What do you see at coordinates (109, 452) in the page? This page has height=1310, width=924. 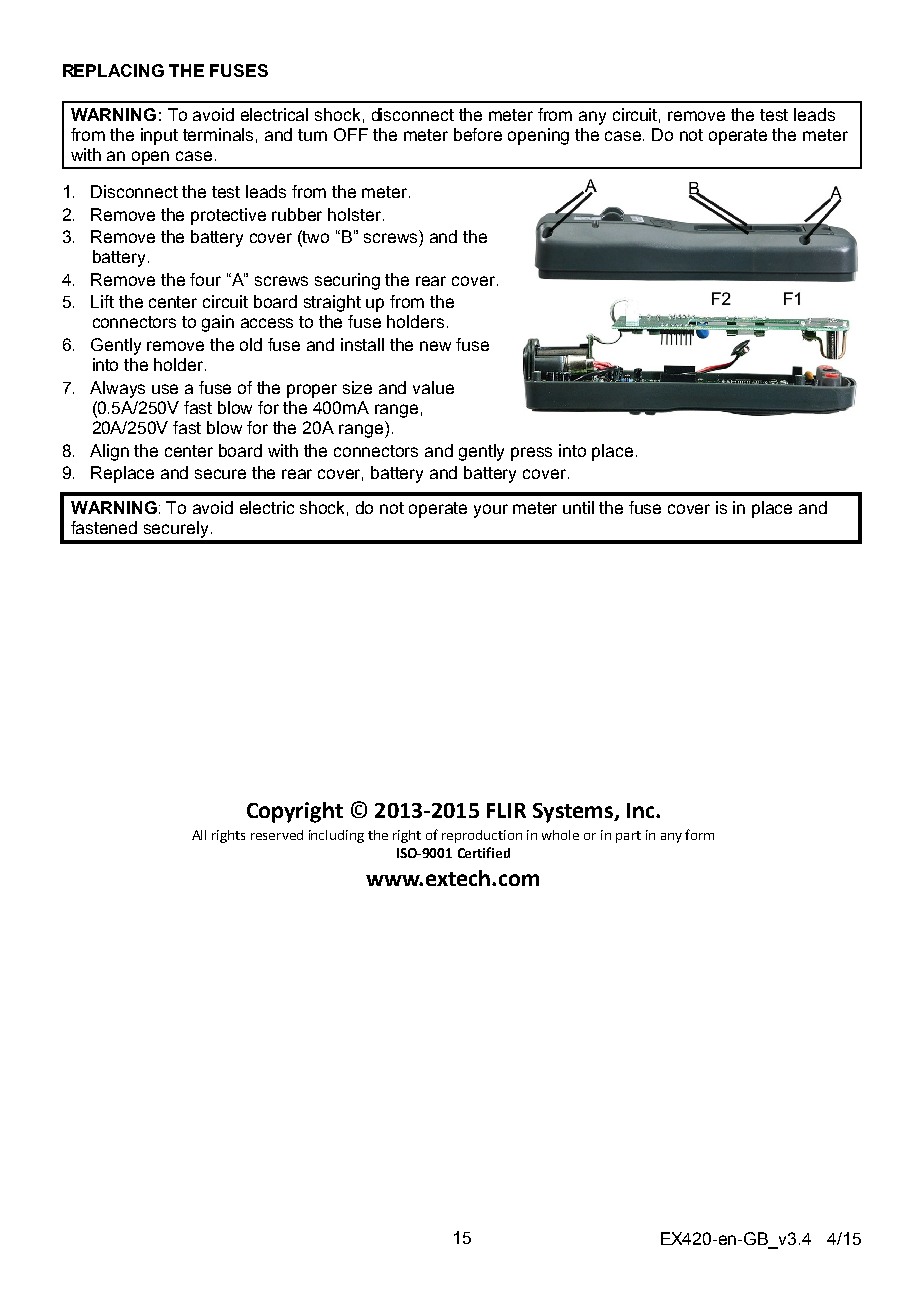 I see `Align` at bounding box center [109, 452].
